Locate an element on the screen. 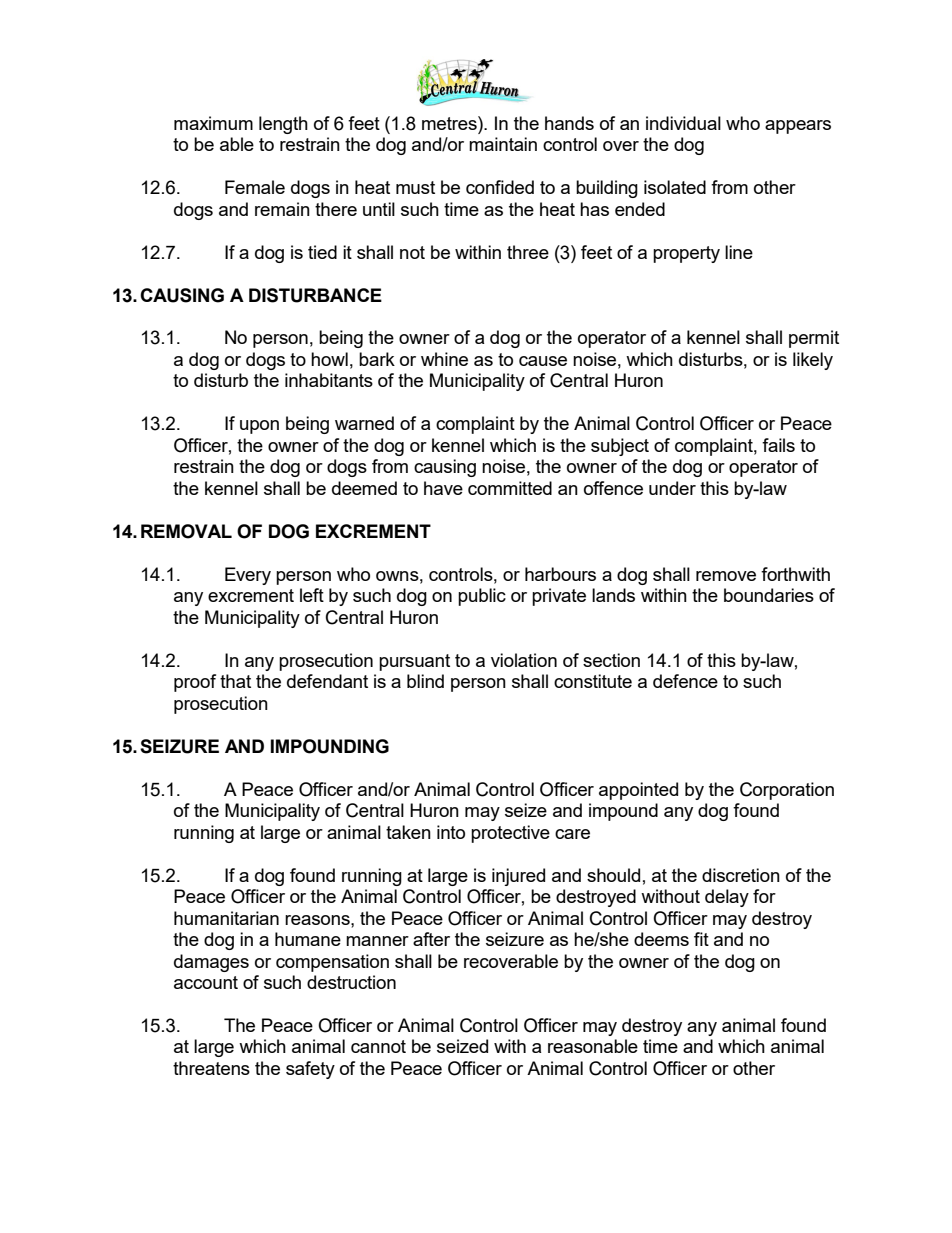 Image resolution: width=952 pixels, height=1233 pixels. safety is located at coordinates (310, 1070).
